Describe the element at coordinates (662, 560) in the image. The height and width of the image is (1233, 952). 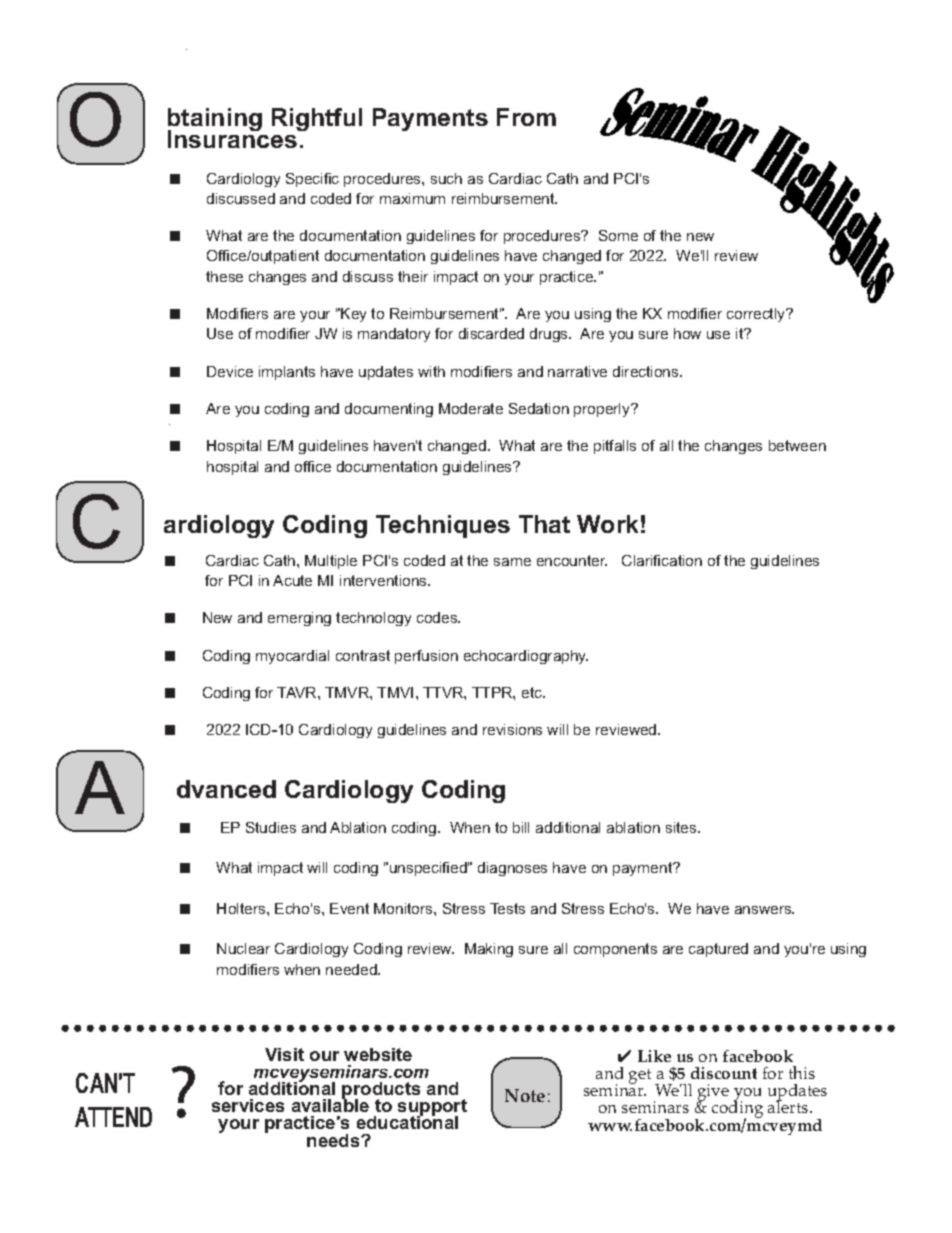
I see `Clarification` at that location.
